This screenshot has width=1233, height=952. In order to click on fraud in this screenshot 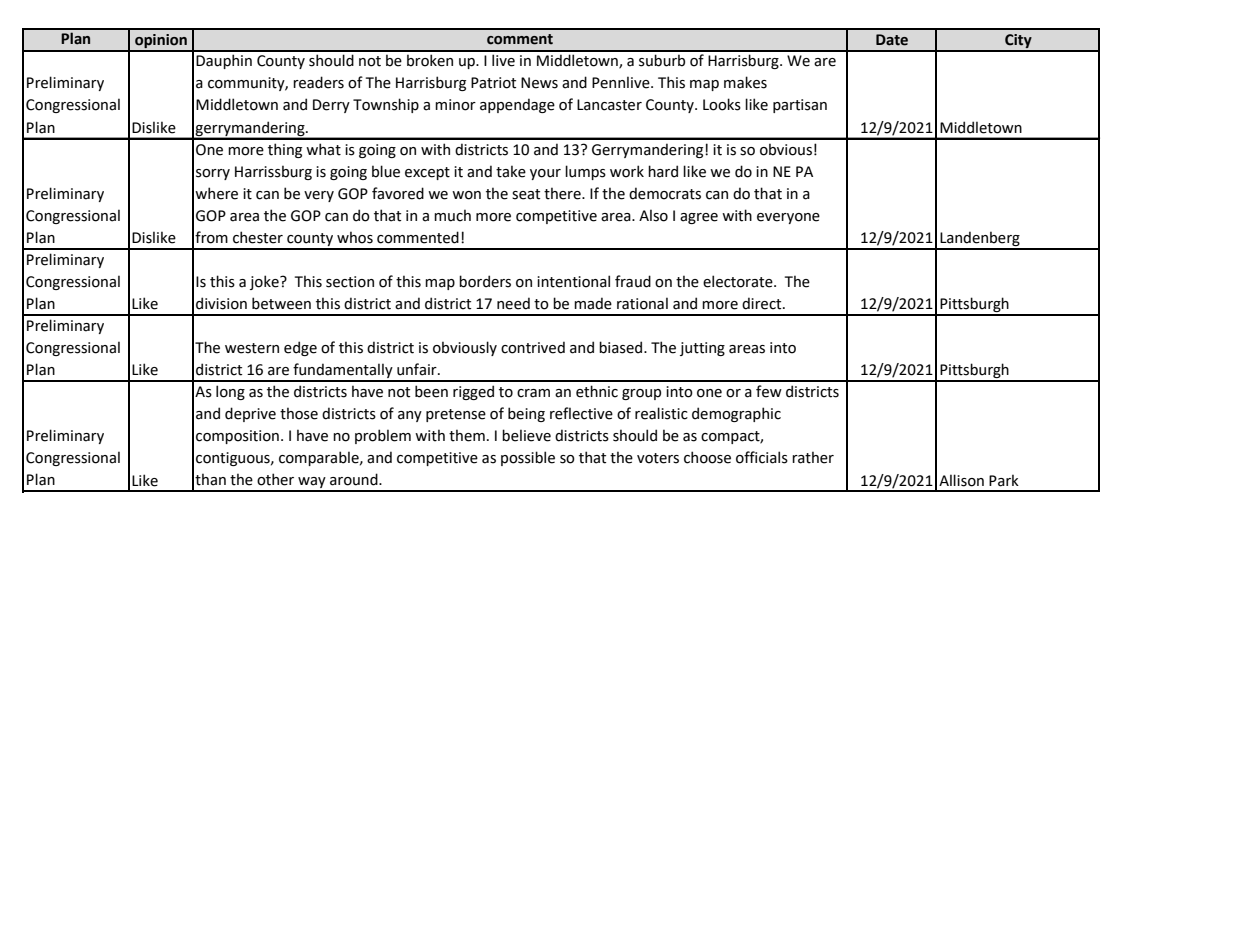, I will do `click(633, 281)`.
